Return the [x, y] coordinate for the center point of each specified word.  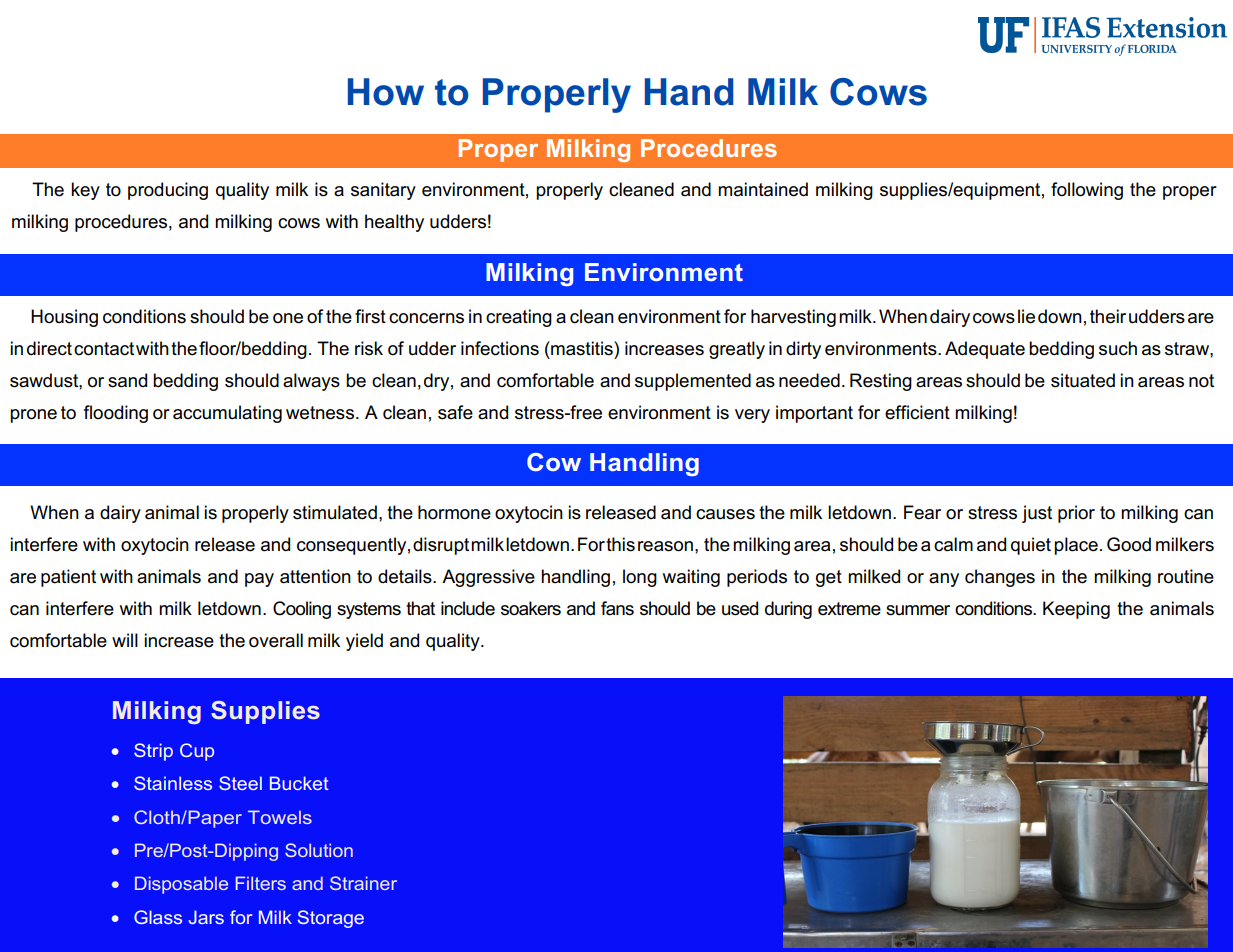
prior [1076, 514]
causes [725, 514]
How [386, 92]
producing [168, 191]
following [1087, 191]
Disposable [181, 885]
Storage [331, 919]
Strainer [363, 883]
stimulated [335, 512]
